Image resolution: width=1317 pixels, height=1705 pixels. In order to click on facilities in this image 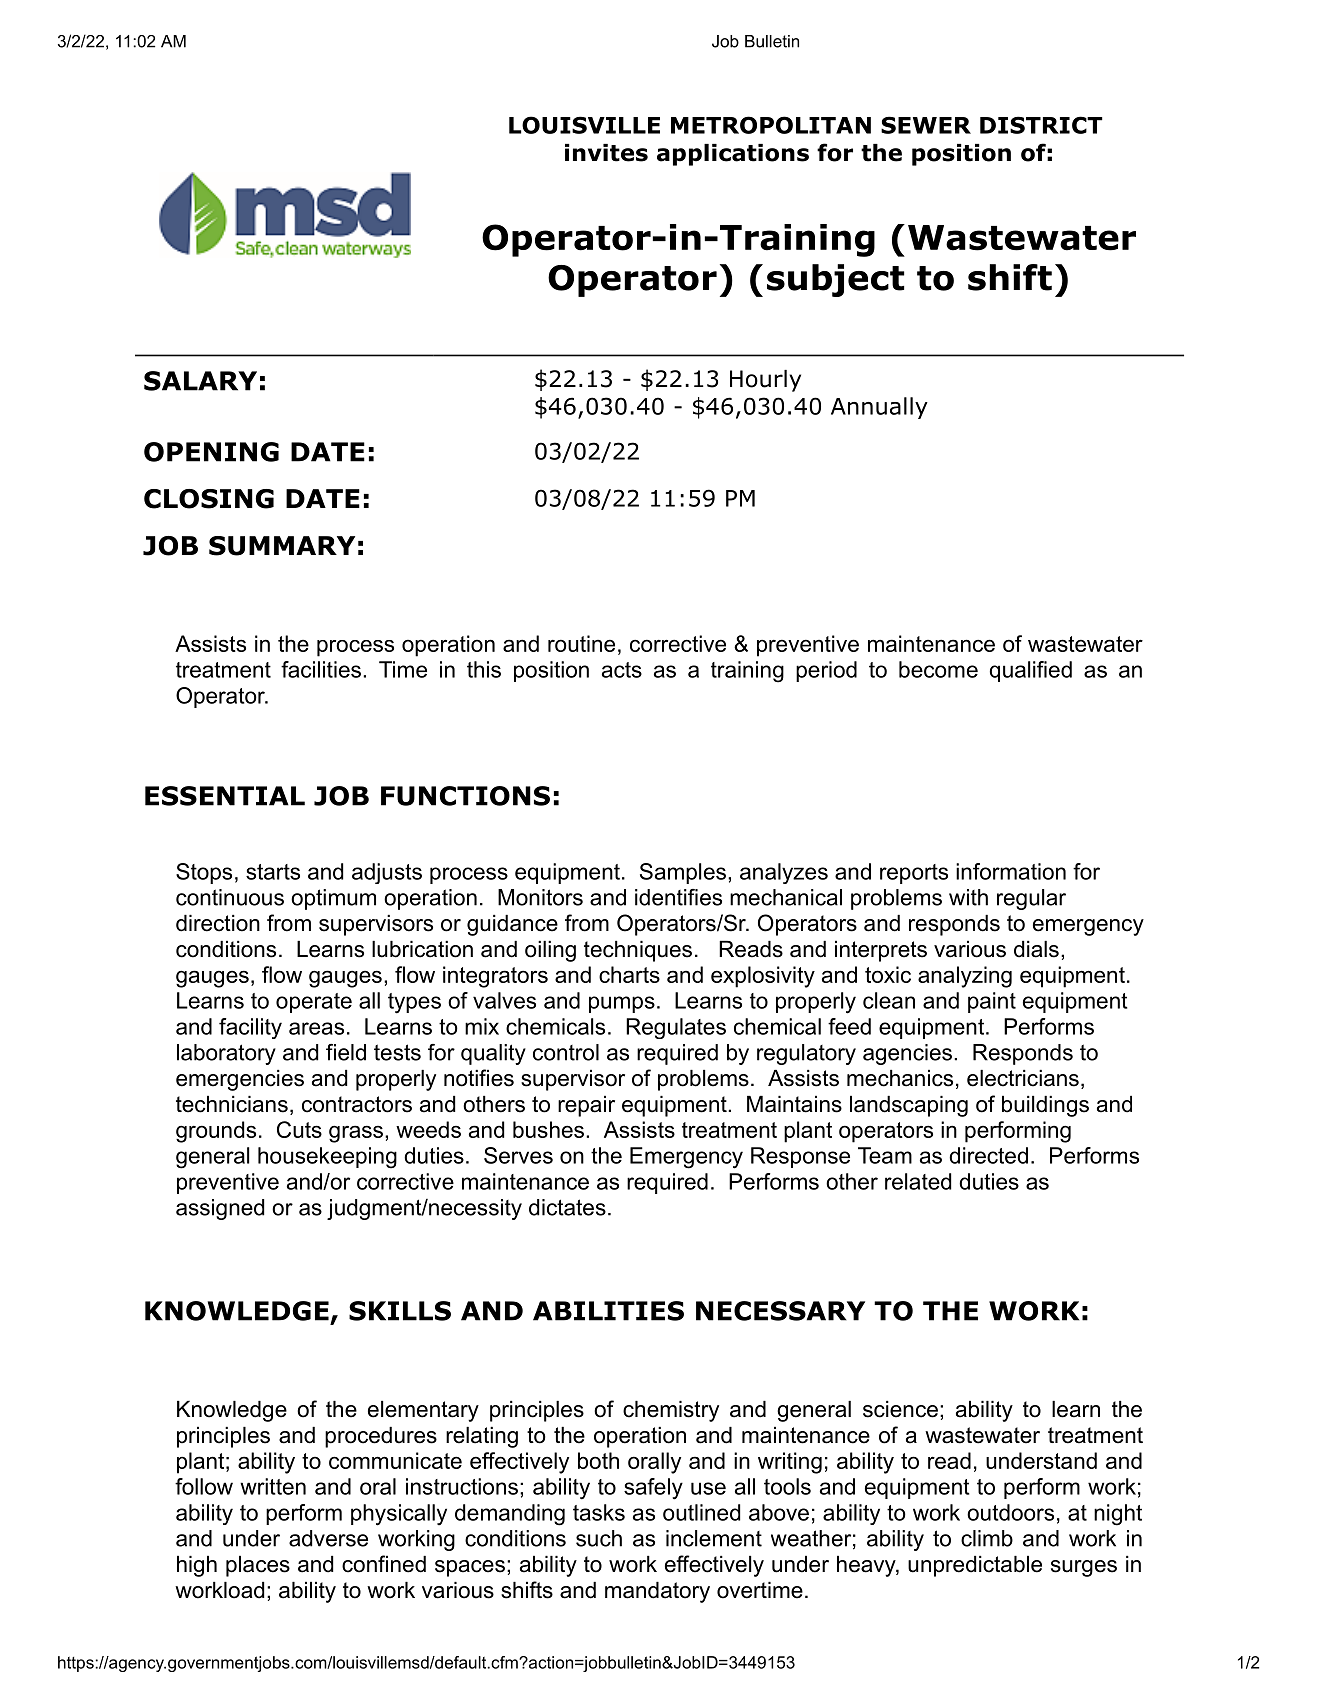, I will do `click(321, 669)`.
